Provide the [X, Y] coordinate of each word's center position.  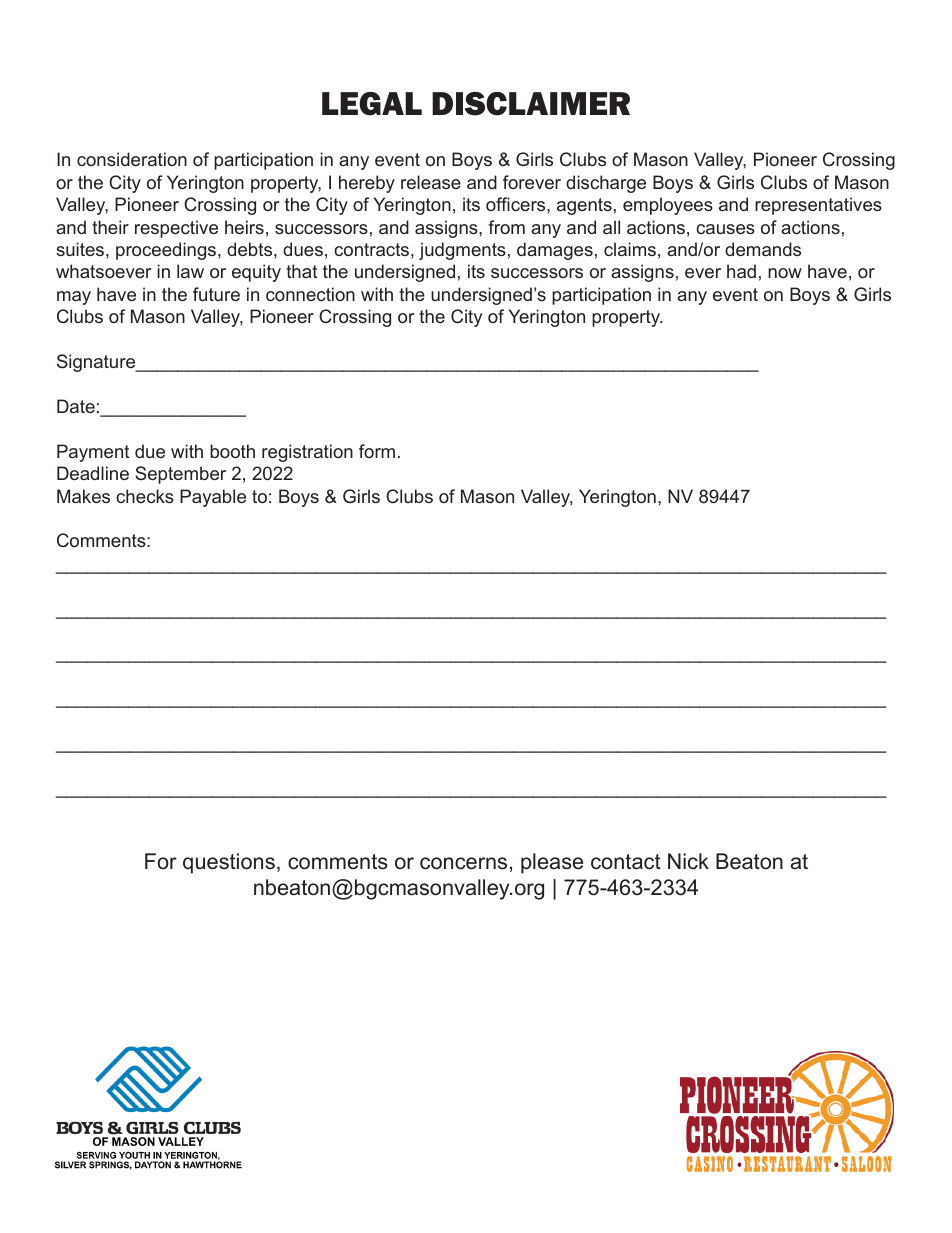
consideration [132, 159]
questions [229, 863]
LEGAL [372, 104]
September [180, 475]
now [785, 273]
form [377, 451]
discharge [606, 184]
